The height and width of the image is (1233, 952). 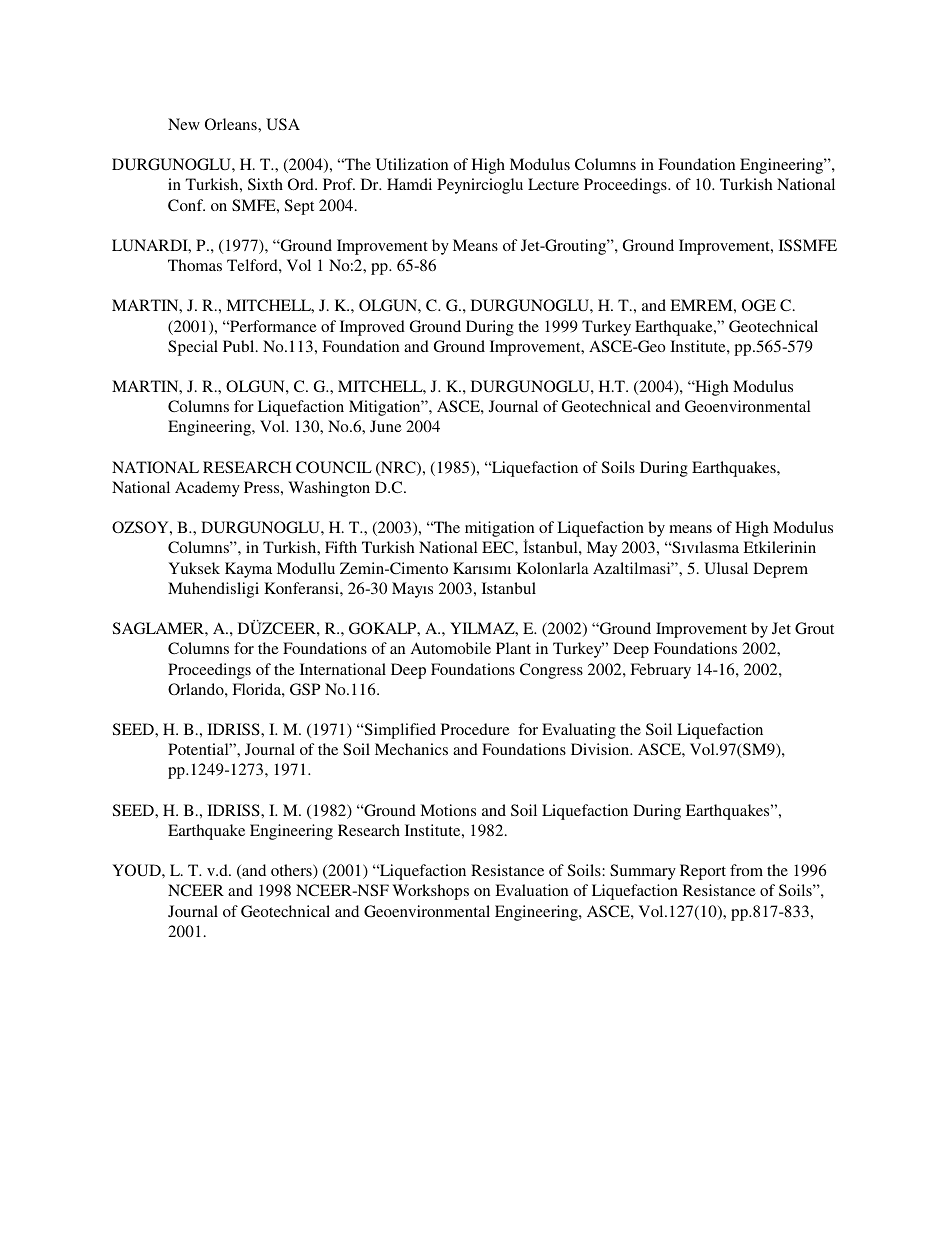 What do you see at coordinates (232, 124) in the image?
I see `Orleans` at bounding box center [232, 124].
